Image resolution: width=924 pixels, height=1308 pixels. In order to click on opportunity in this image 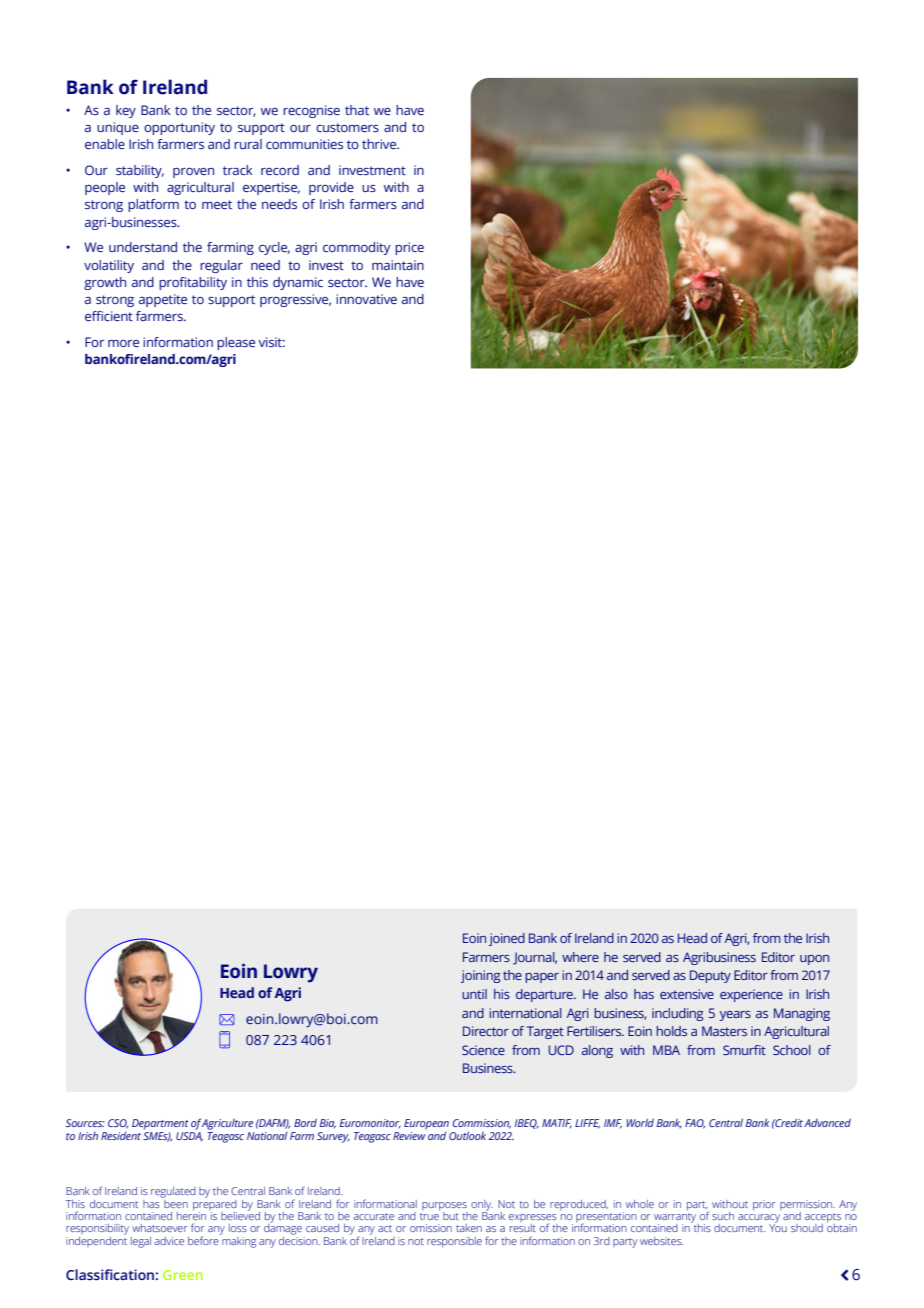, I will do `click(179, 128)`.
